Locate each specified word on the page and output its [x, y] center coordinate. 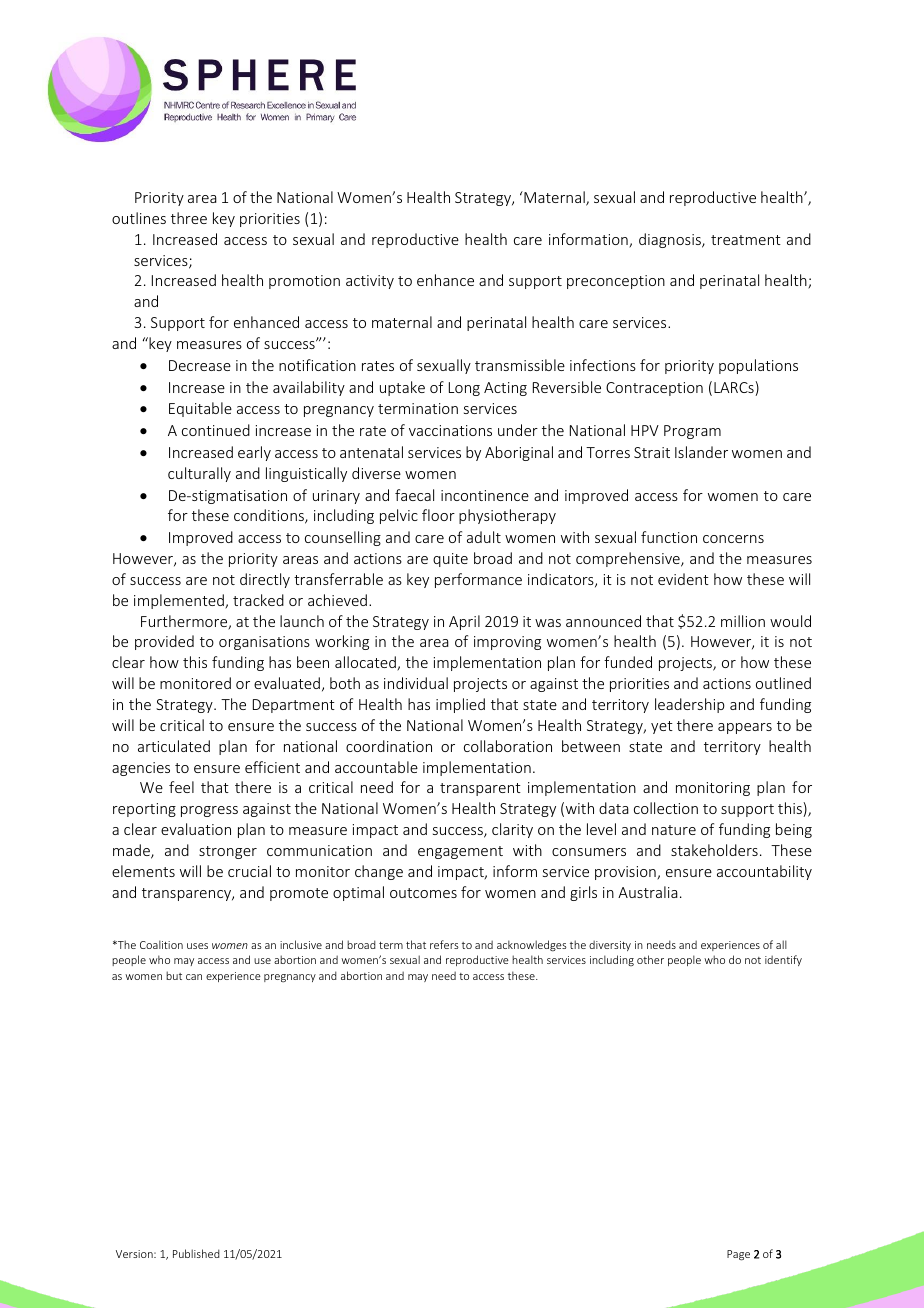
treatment [746, 240]
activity [370, 282]
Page [738, 1255]
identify [783, 960]
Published [196, 1253]
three [189, 218]
